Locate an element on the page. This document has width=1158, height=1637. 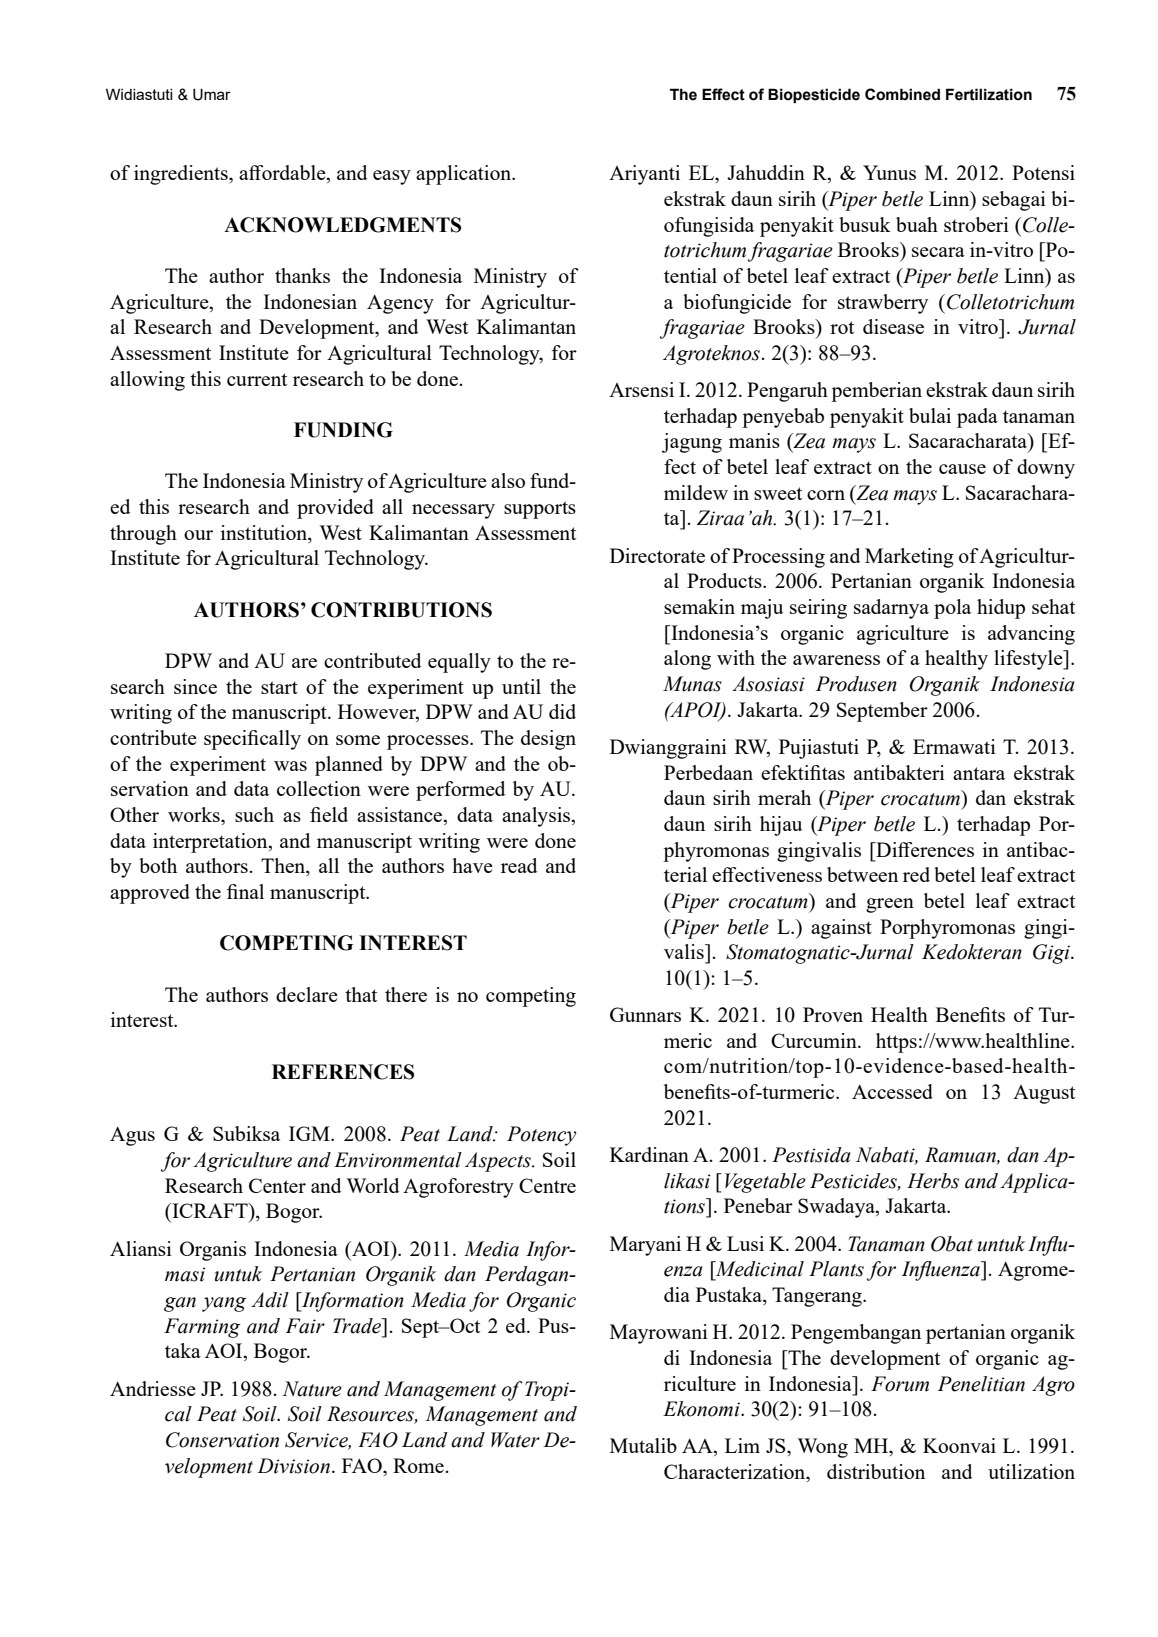
analysis is located at coordinates (537, 817).
